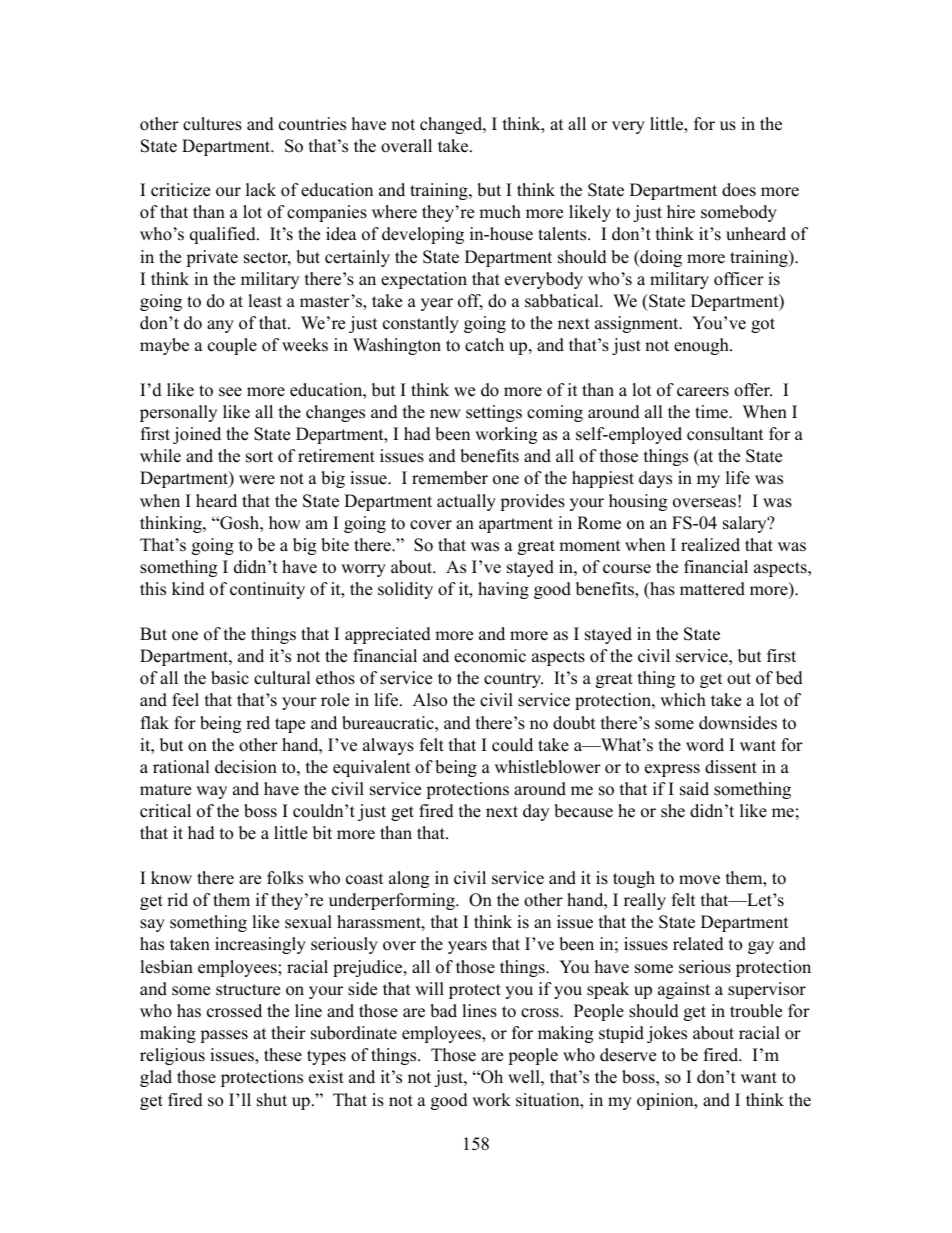 The width and height of the screenshot is (952, 1233). What do you see at coordinates (739, 190) in the screenshot?
I see `does` at bounding box center [739, 190].
